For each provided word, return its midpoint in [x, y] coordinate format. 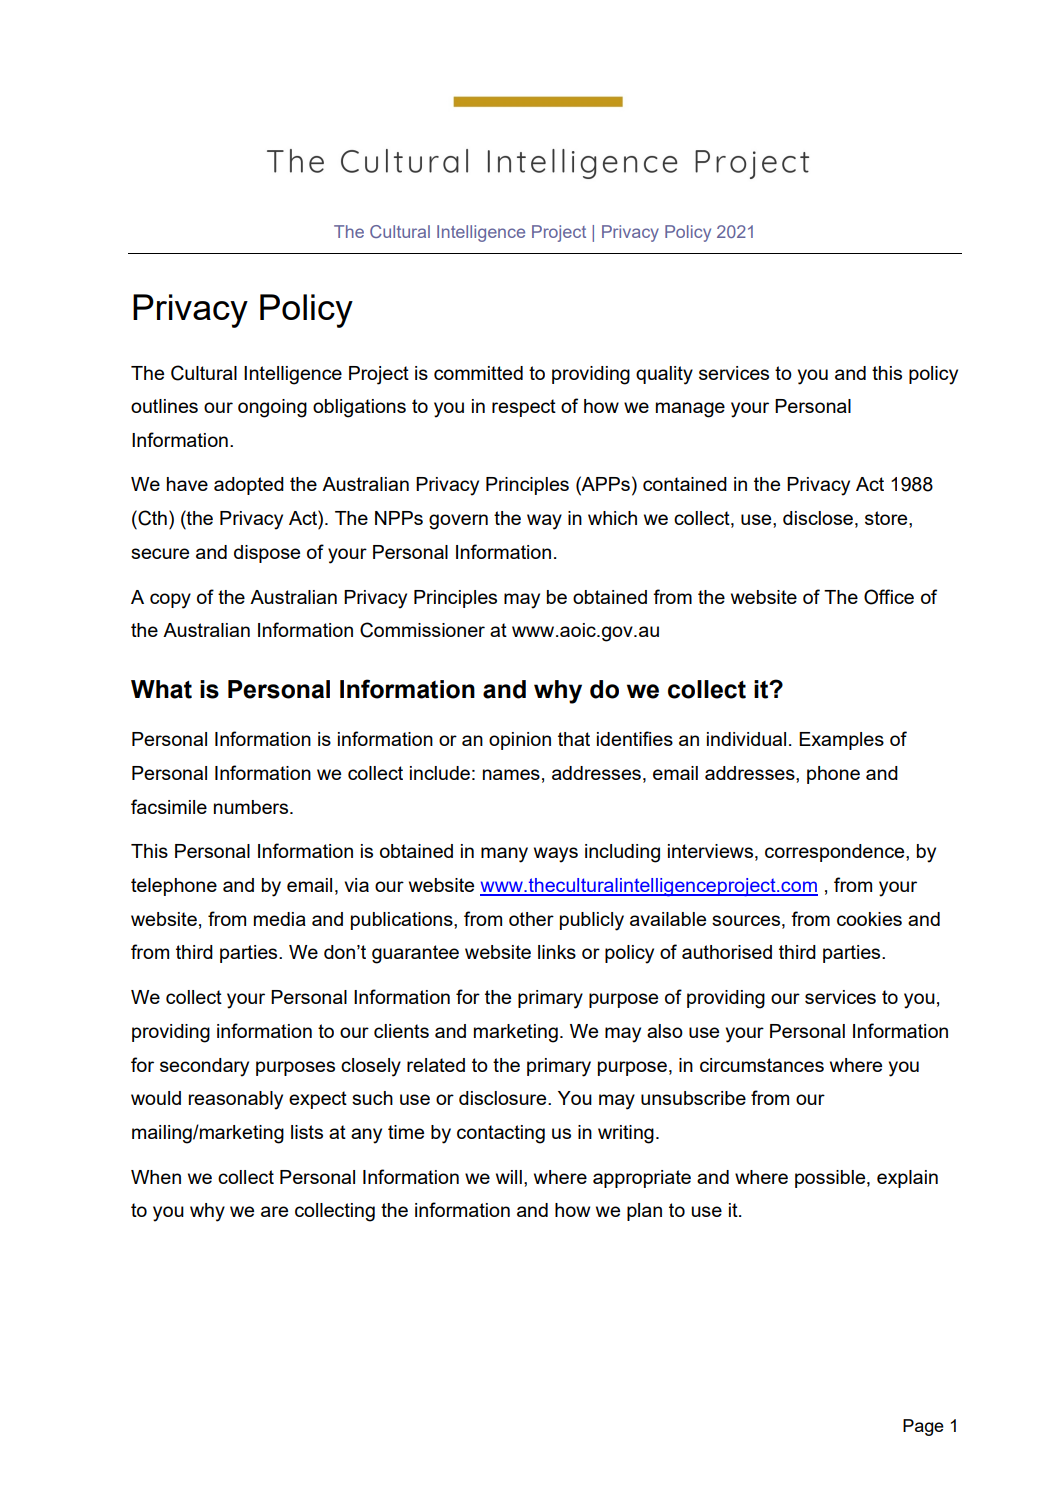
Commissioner [422, 630]
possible [831, 1179]
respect [524, 408]
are [274, 1211]
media [280, 919]
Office [889, 597]
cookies [869, 919]
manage [690, 410]
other [531, 919]
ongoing [272, 408]
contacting [501, 1134]
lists [307, 1132]
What [161, 689]
